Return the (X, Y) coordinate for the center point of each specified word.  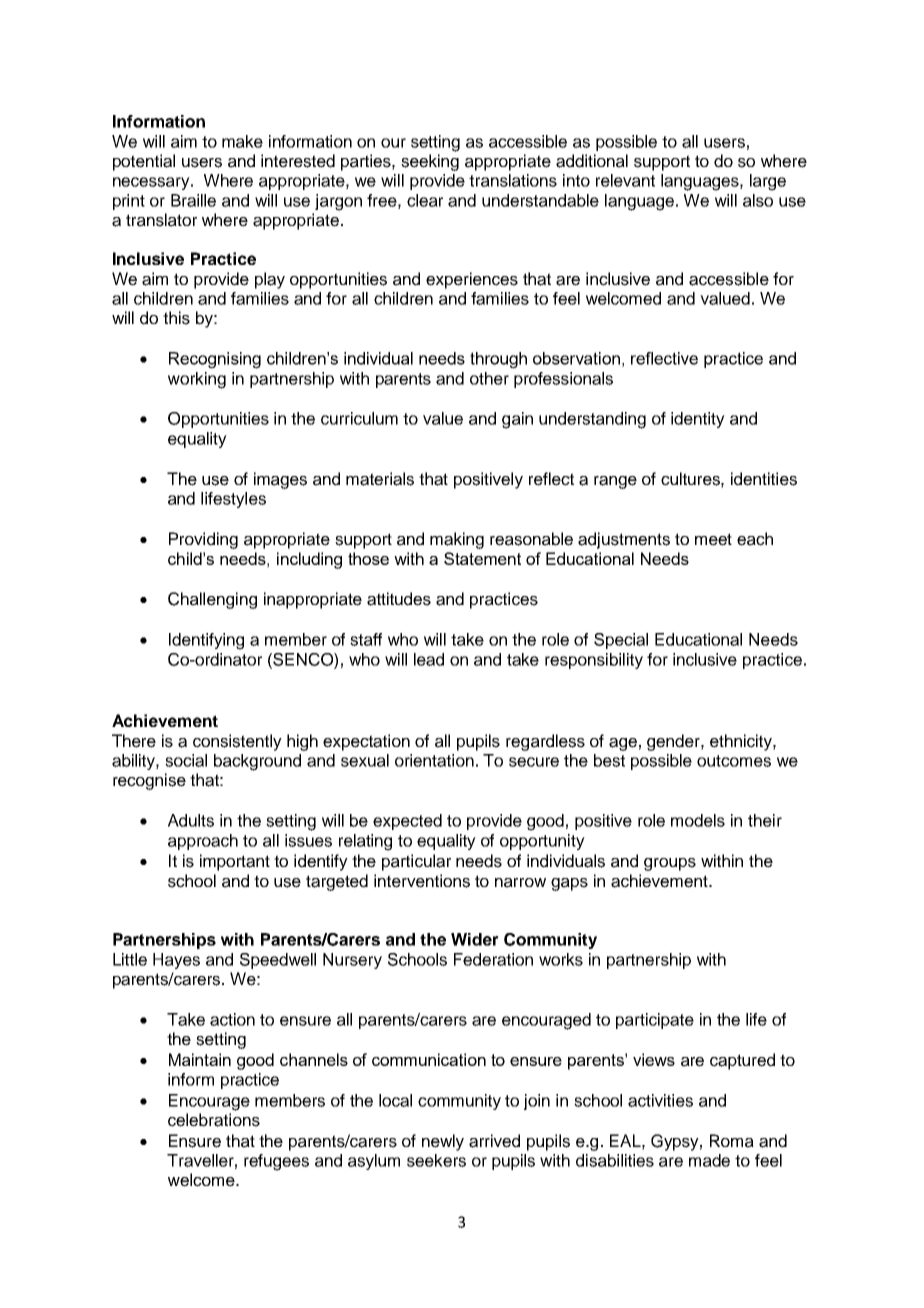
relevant (625, 180)
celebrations (214, 1120)
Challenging (212, 600)
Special (621, 641)
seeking (430, 162)
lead (429, 659)
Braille (193, 200)
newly (443, 1142)
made (709, 1160)
